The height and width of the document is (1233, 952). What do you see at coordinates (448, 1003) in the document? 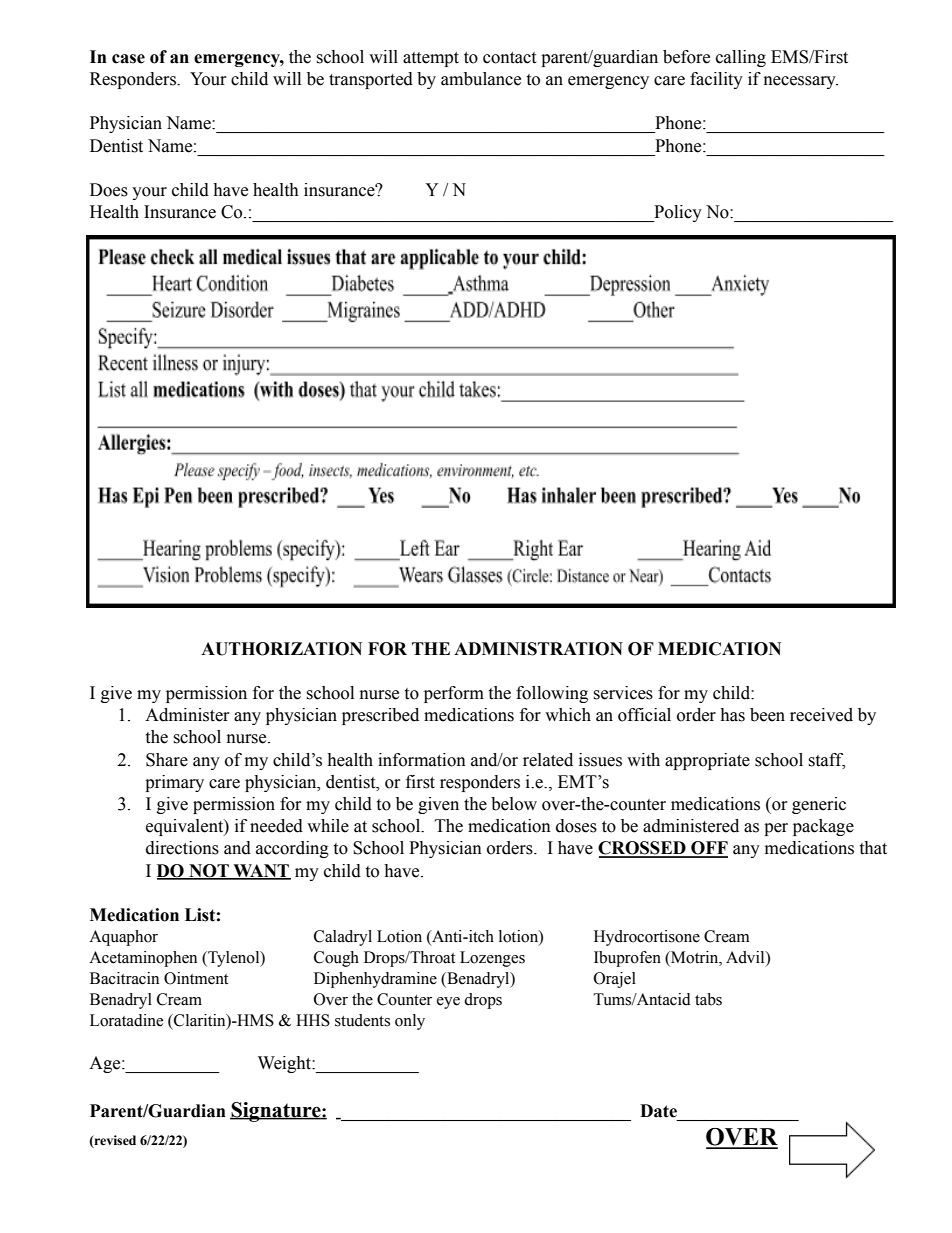
I see `eye` at bounding box center [448, 1003].
